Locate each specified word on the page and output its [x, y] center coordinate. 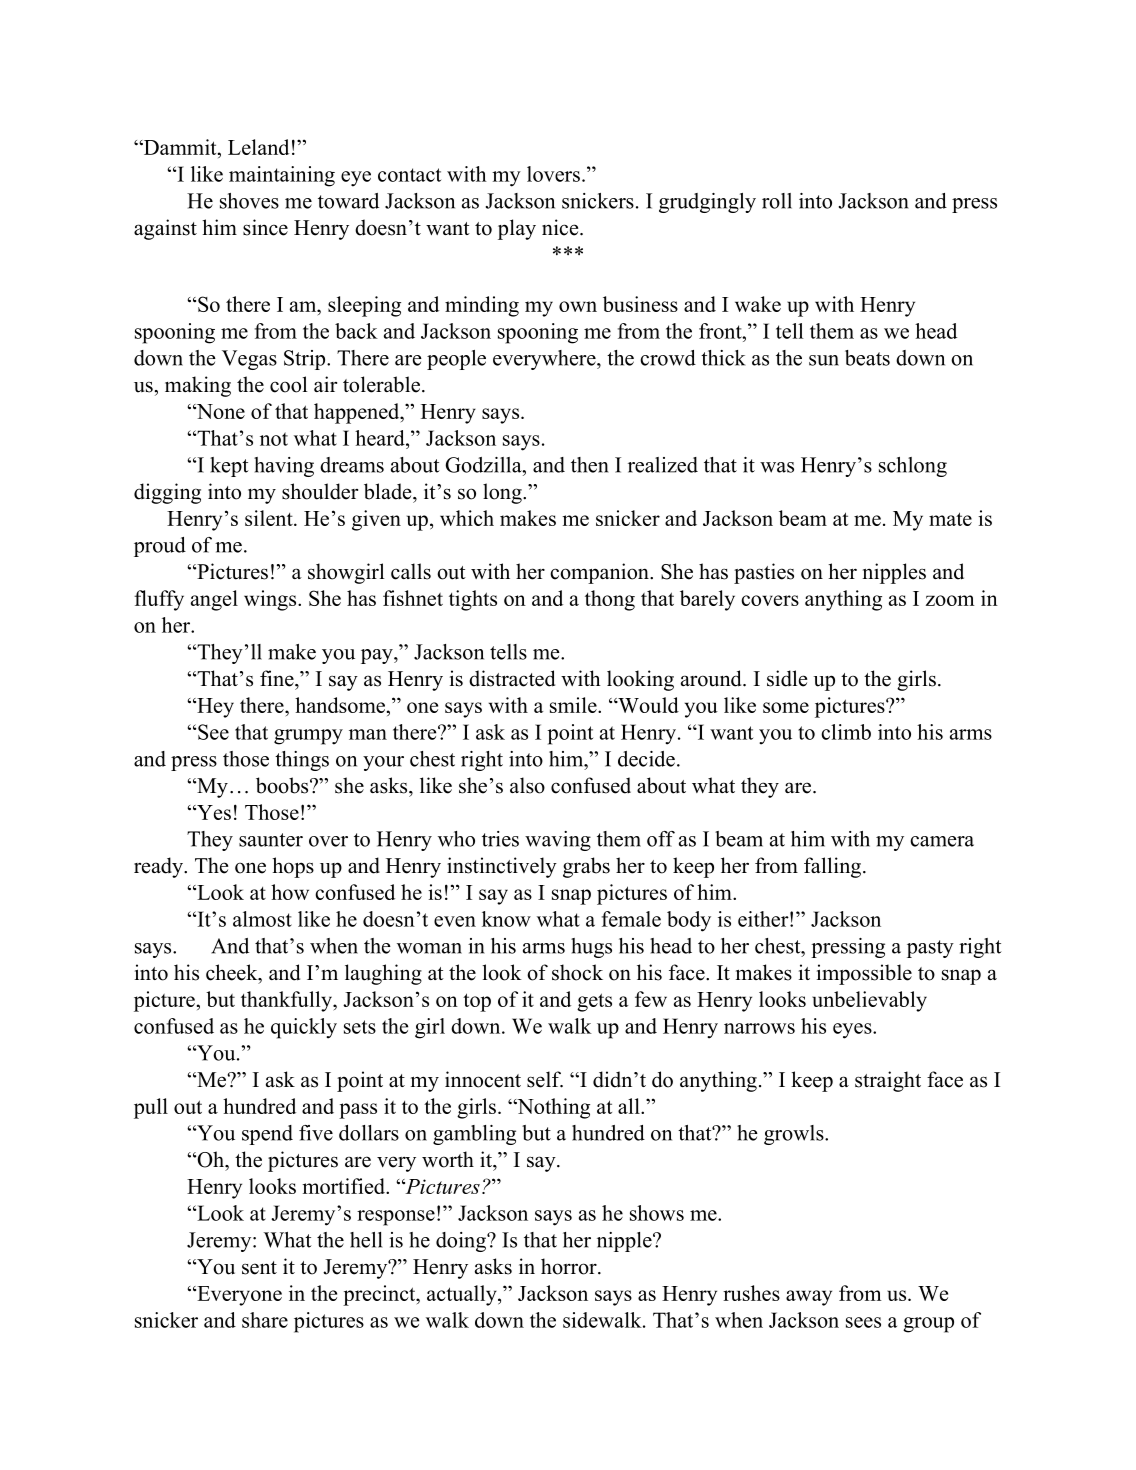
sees [863, 1322]
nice [561, 227]
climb [846, 732]
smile [574, 705]
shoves [249, 201]
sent [259, 1268]
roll [777, 201]
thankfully [287, 1001]
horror [570, 1266]
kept [229, 467]
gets [594, 1002]
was [777, 467]
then [590, 465]
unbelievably [869, 1001]
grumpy [308, 737]
